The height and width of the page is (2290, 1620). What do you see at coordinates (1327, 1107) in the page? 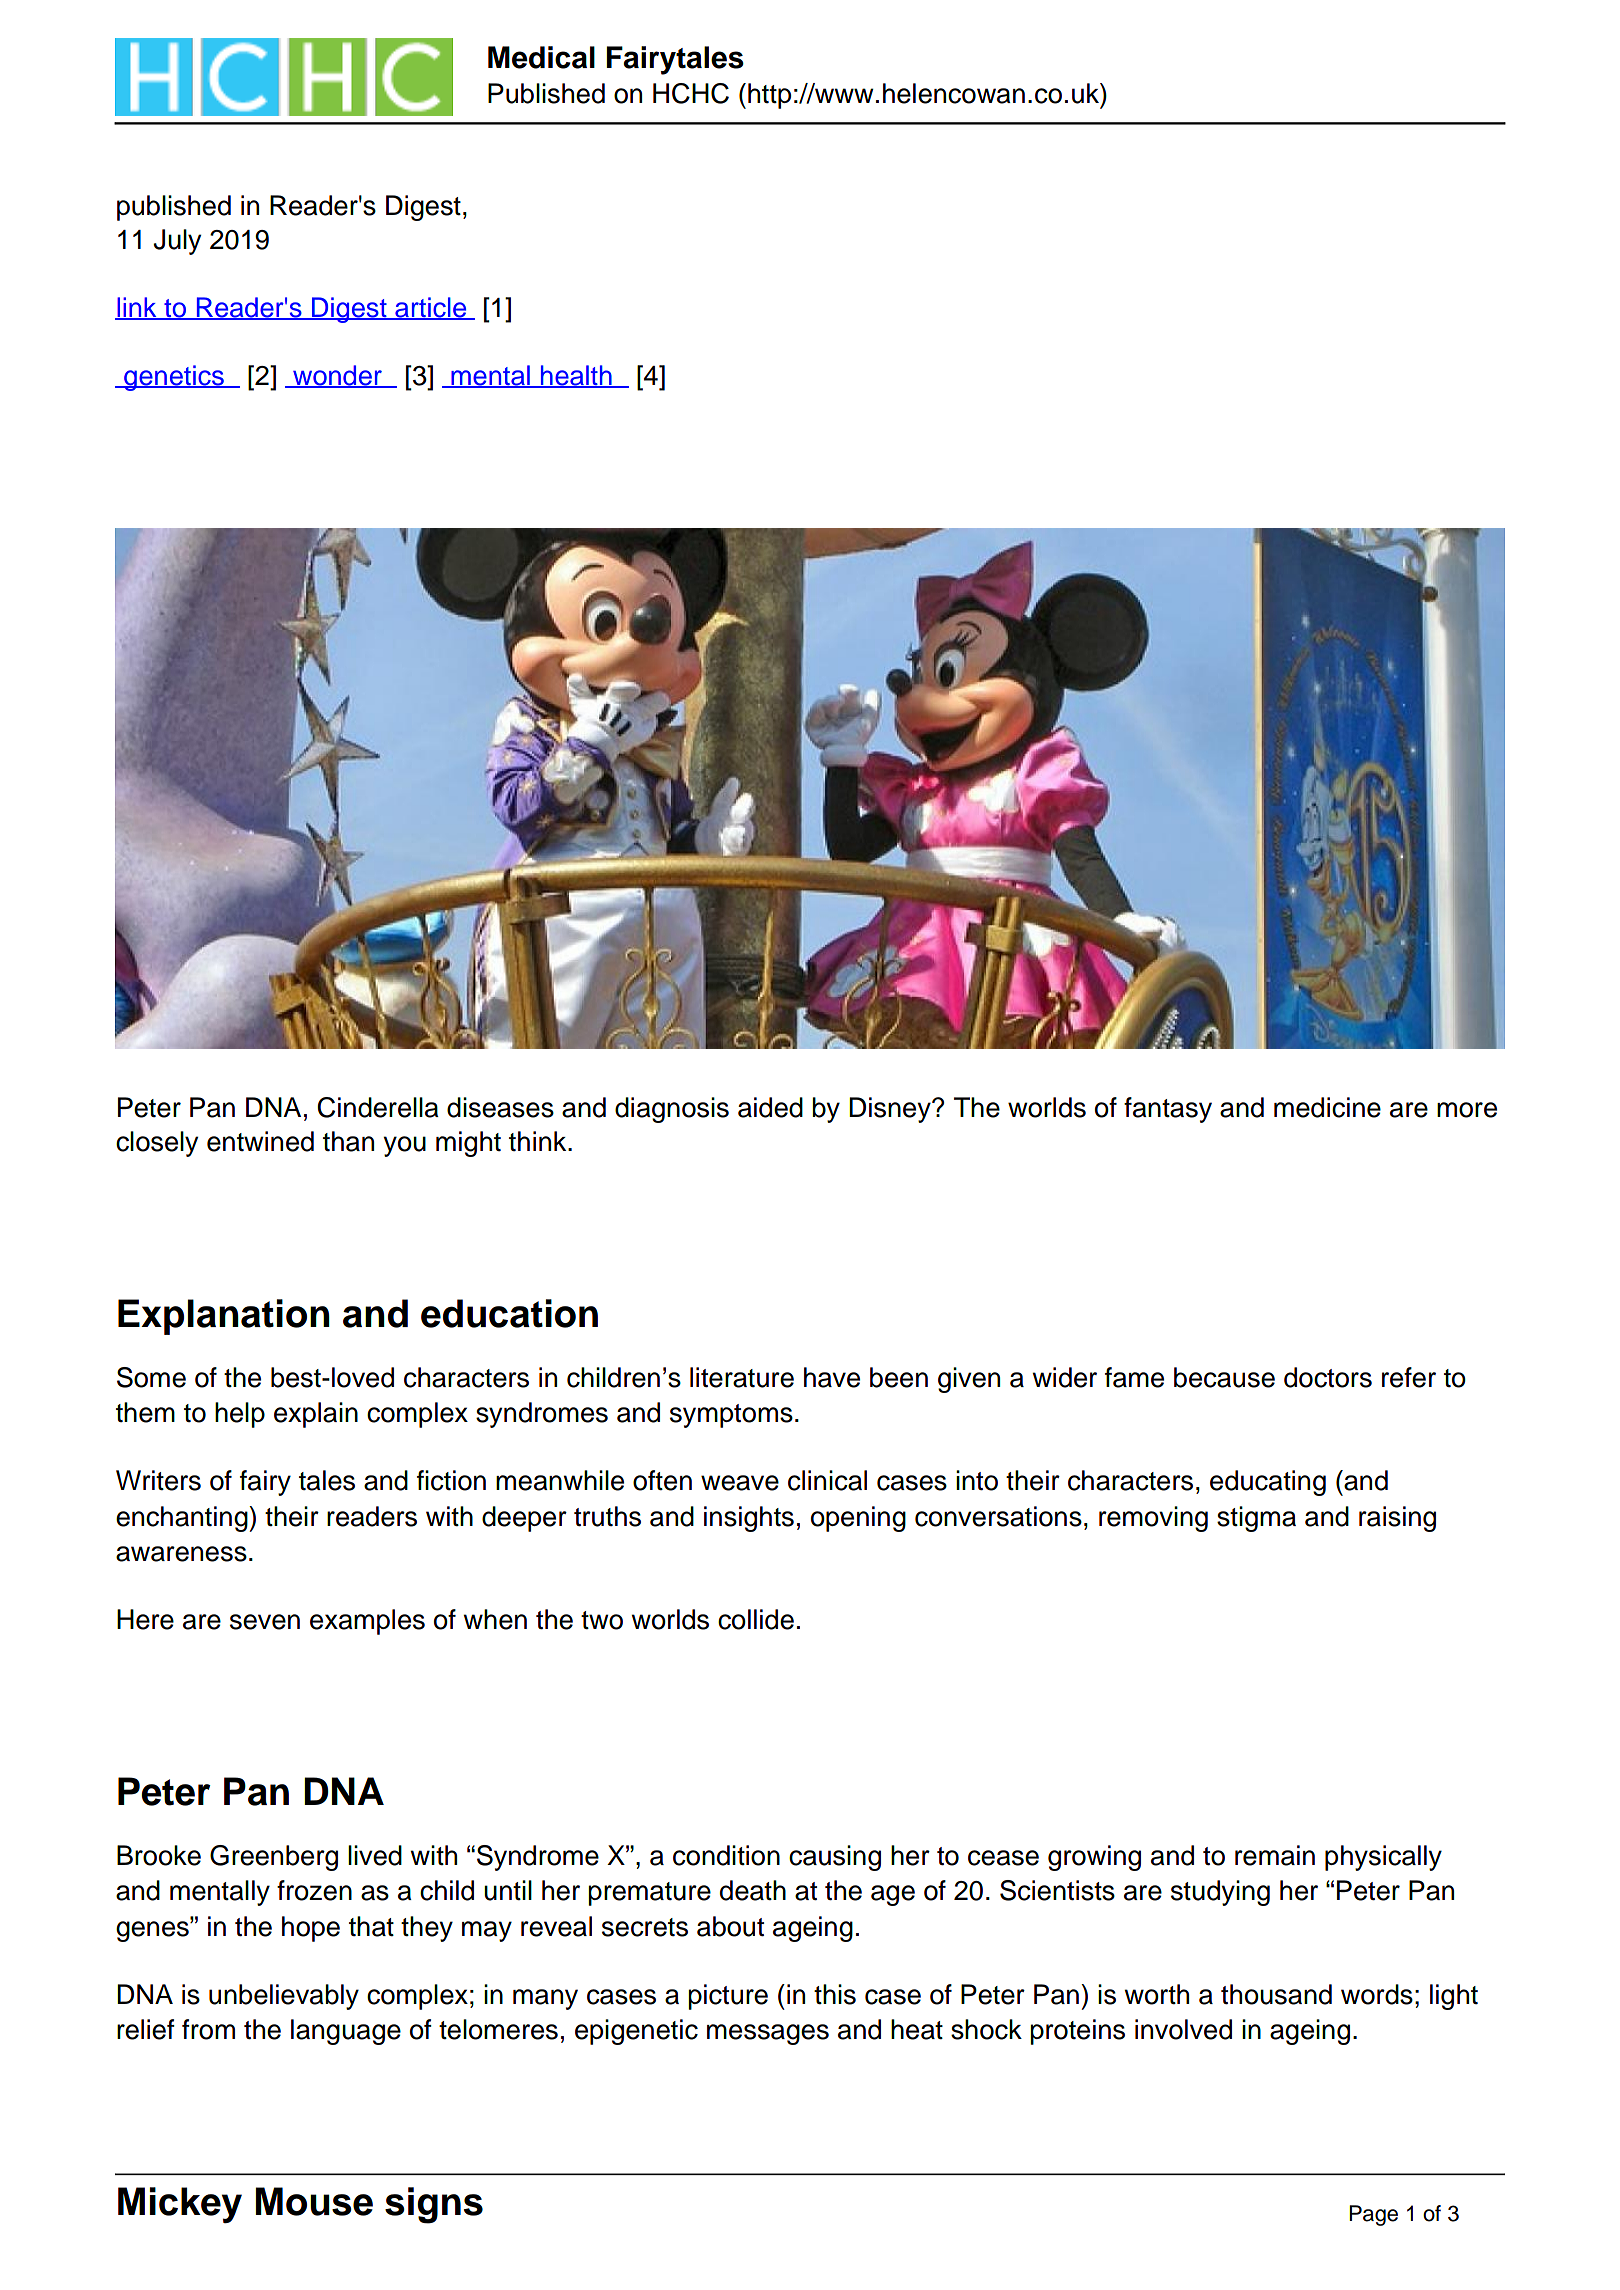
I see `medicine` at bounding box center [1327, 1107].
